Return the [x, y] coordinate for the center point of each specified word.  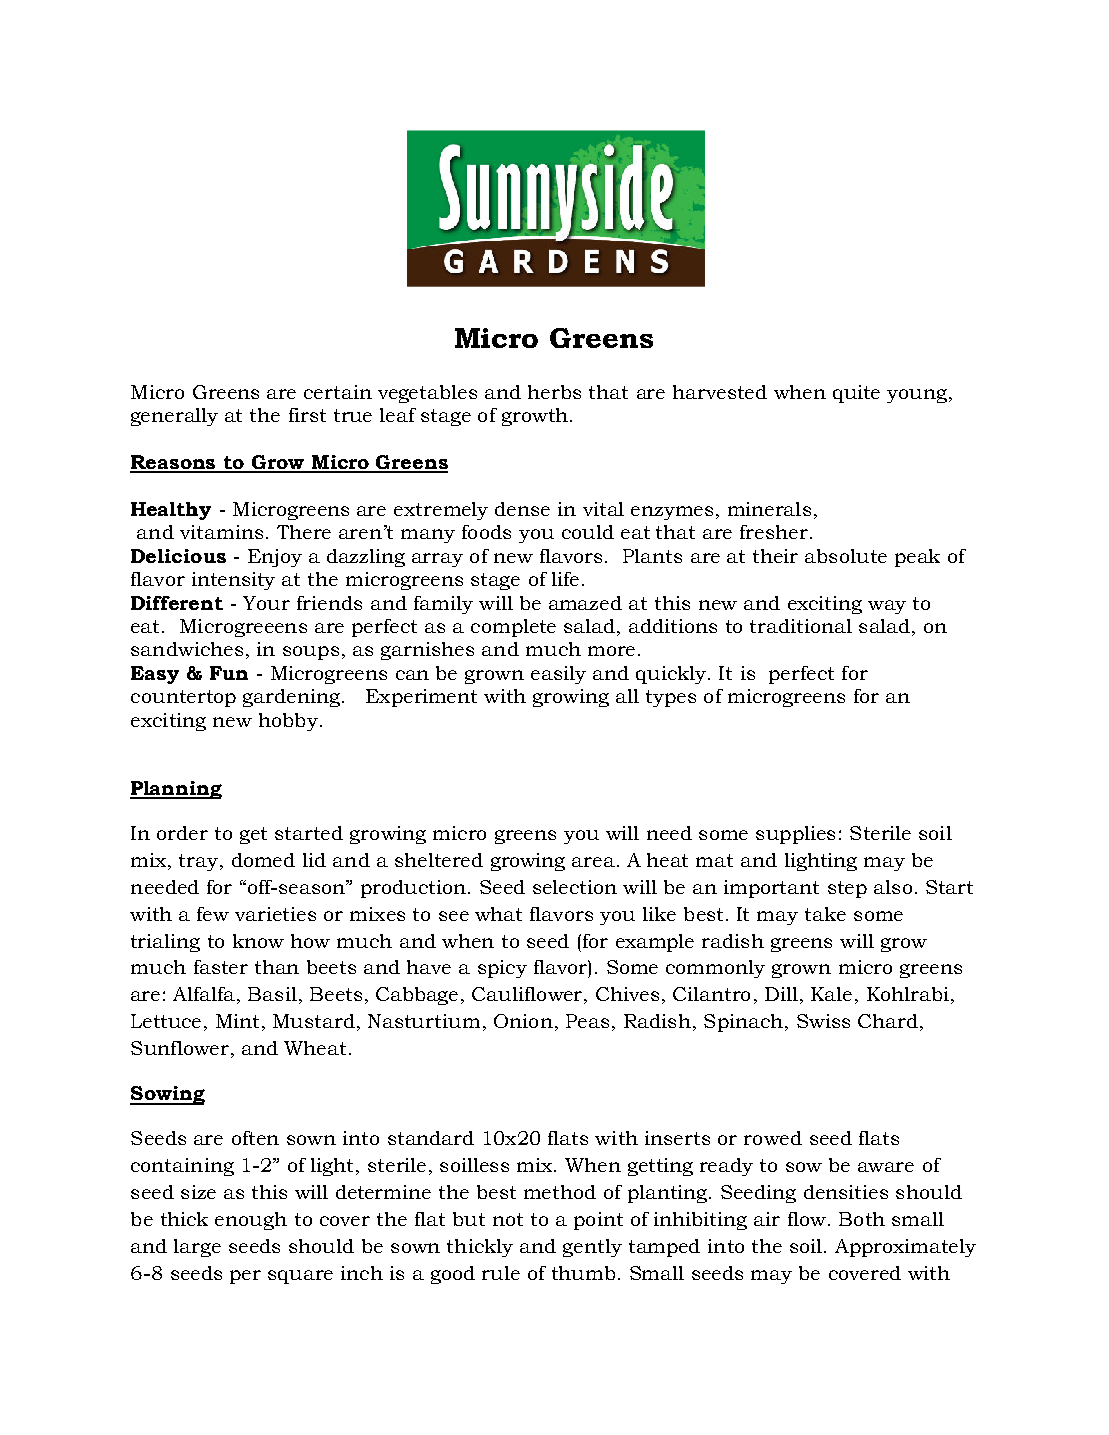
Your [266, 603]
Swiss [823, 1021]
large [197, 1248]
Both [862, 1219]
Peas [587, 1021]
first [307, 415]
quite [856, 394]
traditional [801, 626]
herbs [554, 392]
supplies [795, 835]
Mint [237, 1021]
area [593, 862]
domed [263, 860]
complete [513, 628]
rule [501, 1273]
